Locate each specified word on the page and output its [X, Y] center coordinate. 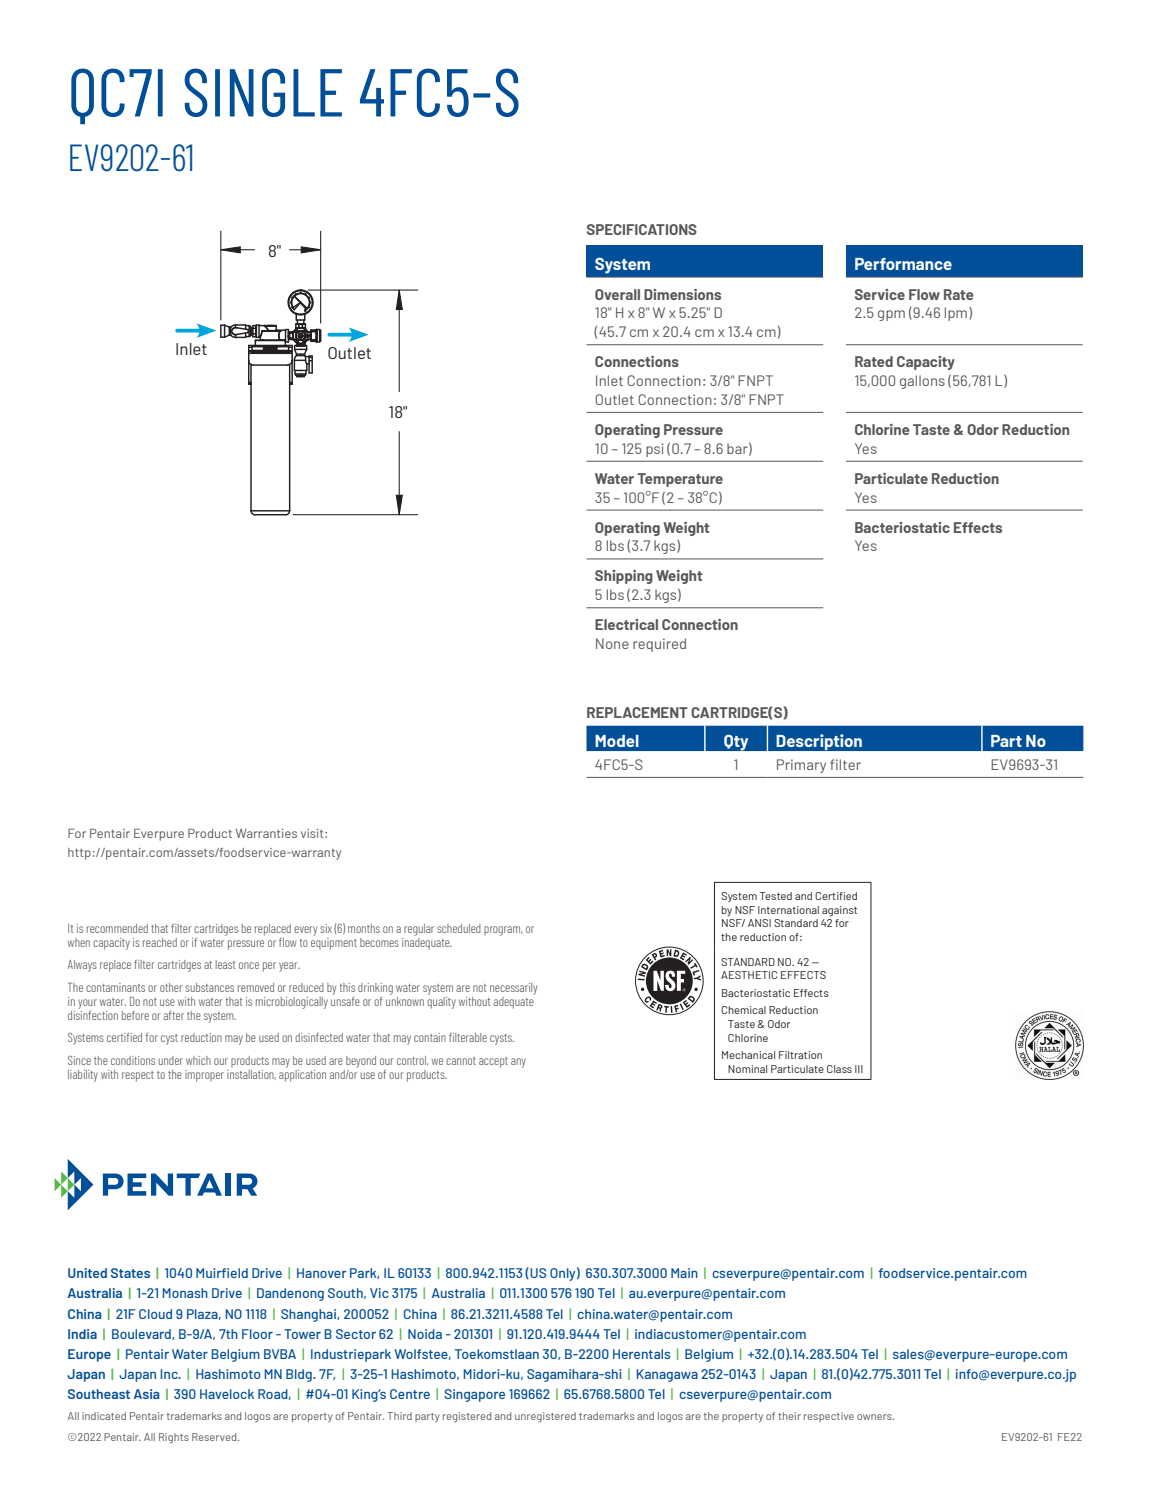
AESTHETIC [749, 975]
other [171, 987]
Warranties [266, 833]
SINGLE [263, 92]
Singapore [474, 1395]
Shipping [624, 577]
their [789, 1416]
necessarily [513, 989]
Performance [903, 264]
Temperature [680, 480]
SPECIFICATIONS [642, 229]
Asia [147, 1394]
